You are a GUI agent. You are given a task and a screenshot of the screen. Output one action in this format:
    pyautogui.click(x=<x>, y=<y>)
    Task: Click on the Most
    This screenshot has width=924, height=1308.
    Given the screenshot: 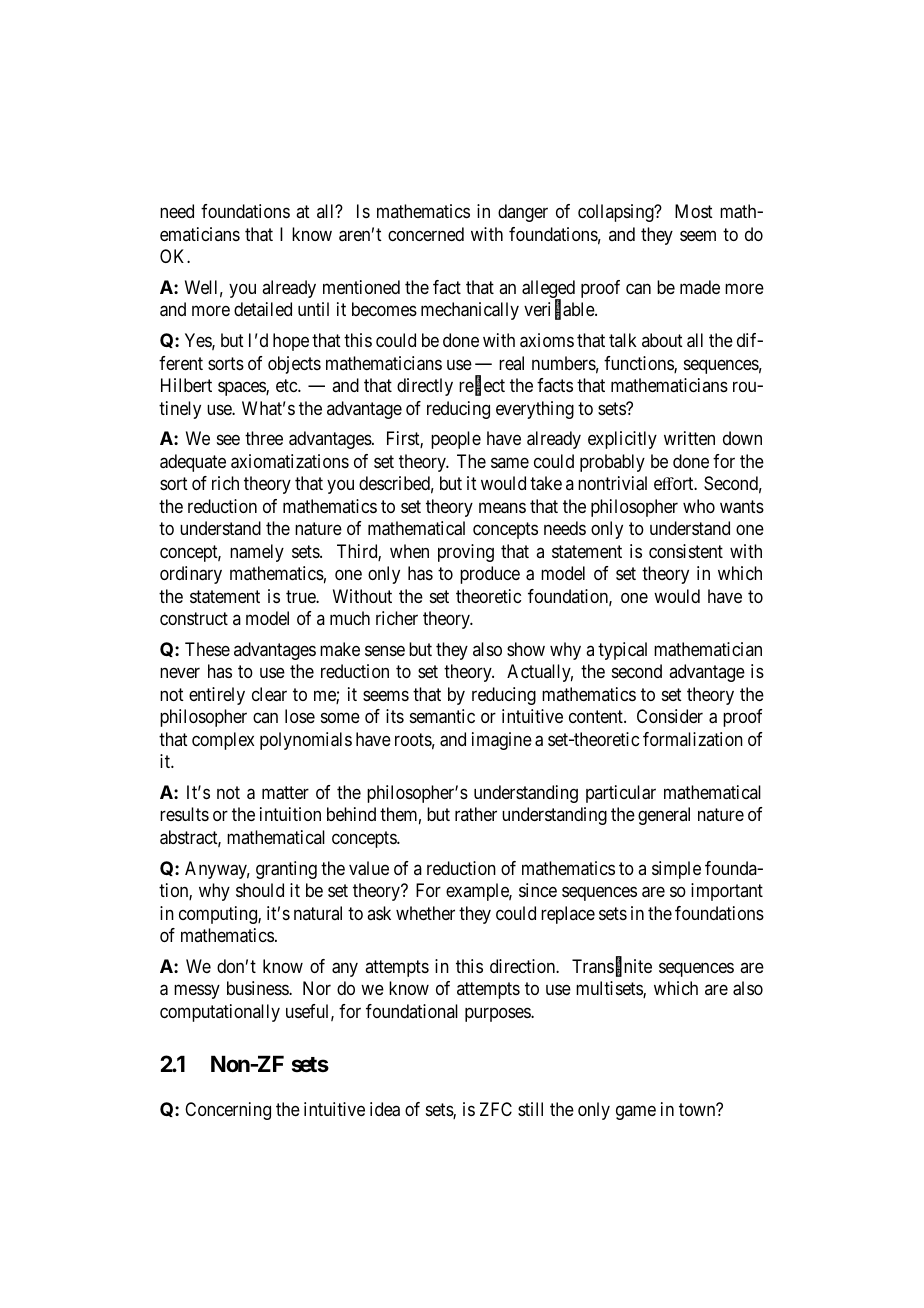 What is the action you would take?
    pyautogui.click(x=694, y=211)
